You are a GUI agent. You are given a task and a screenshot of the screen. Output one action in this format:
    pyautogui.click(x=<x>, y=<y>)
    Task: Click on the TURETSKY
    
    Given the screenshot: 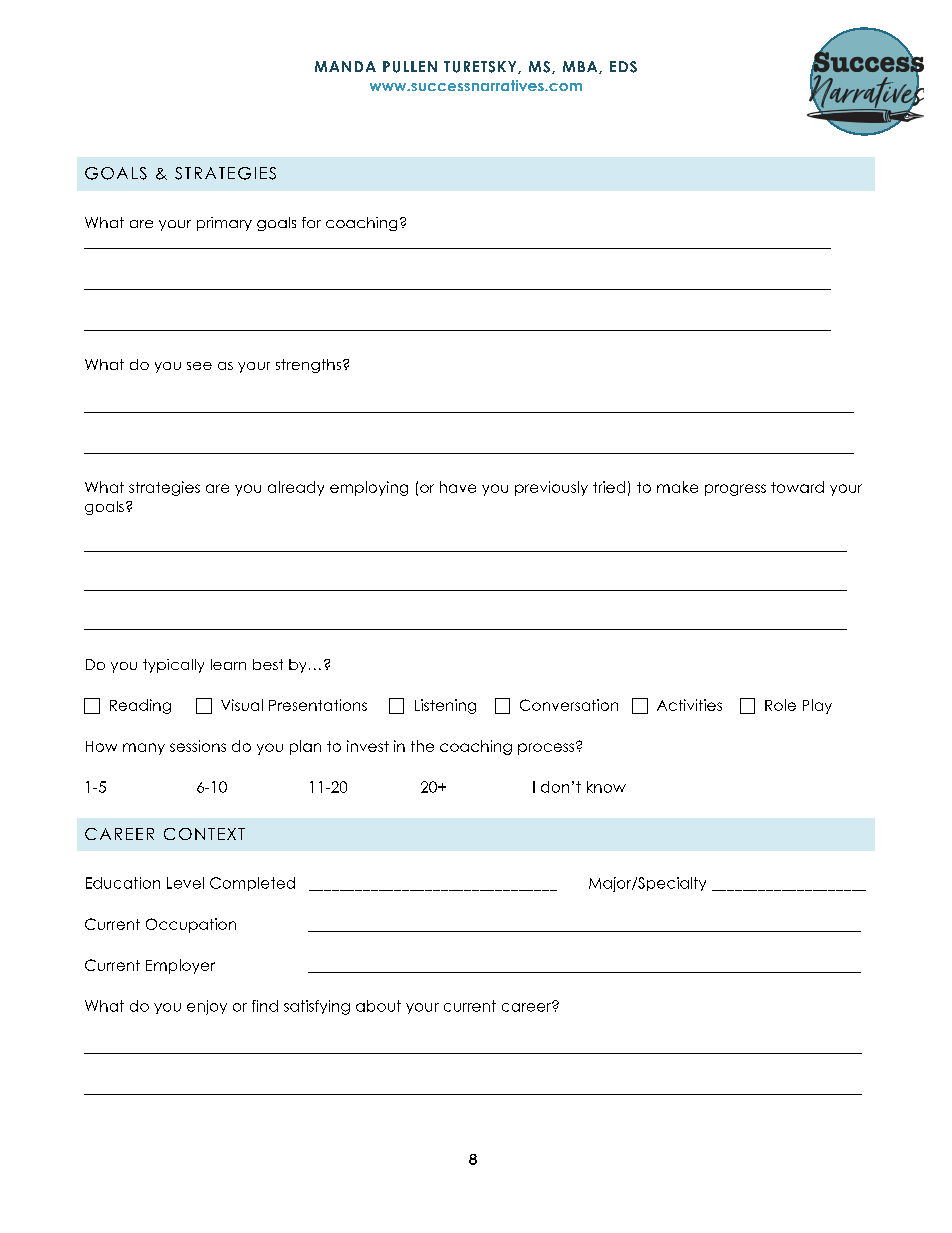 What is the action you would take?
    pyautogui.click(x=481, y=67)
